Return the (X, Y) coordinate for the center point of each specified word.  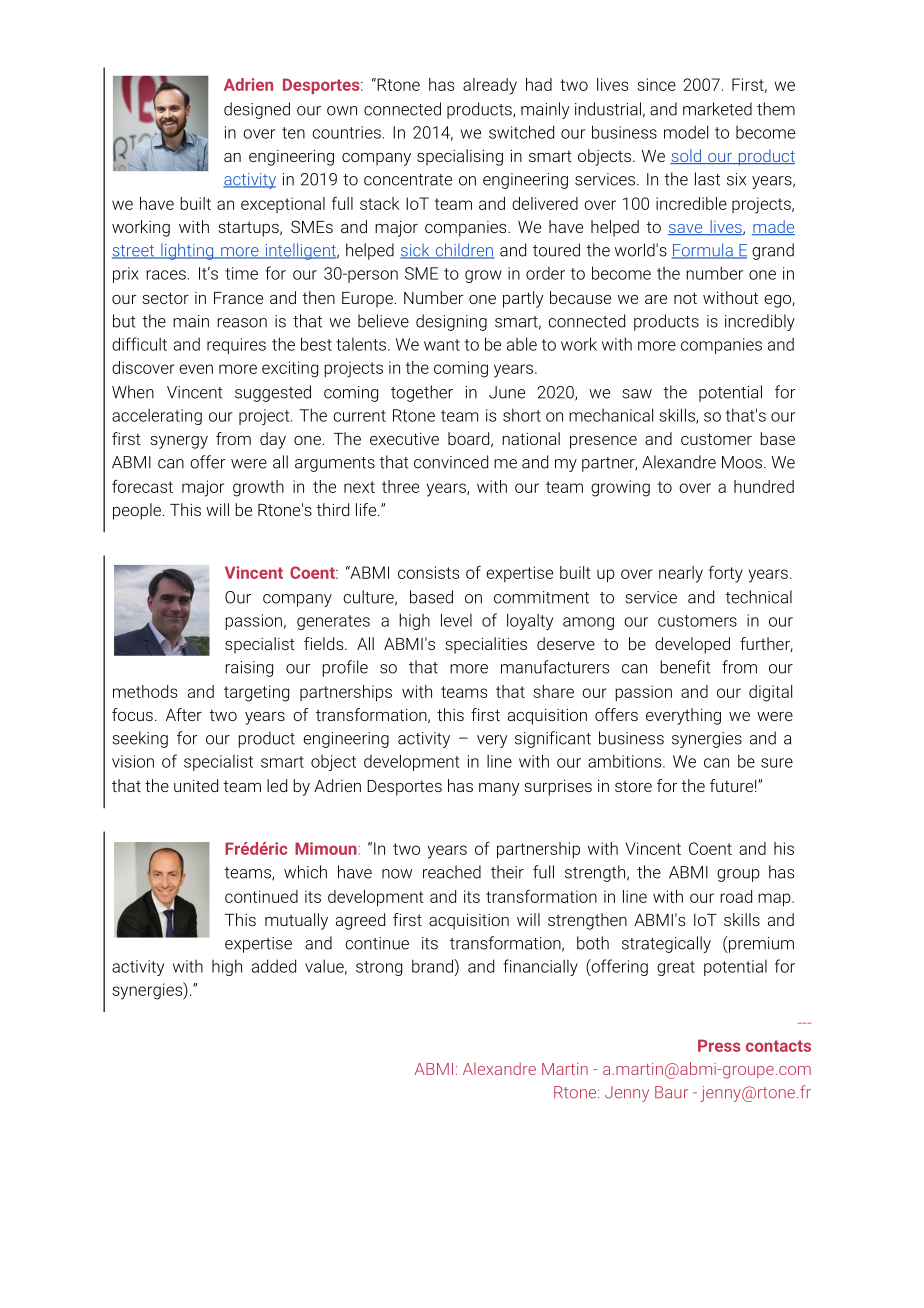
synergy (179, 442)
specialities (486, 645)
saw (637, 394)
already (490, 86)
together (422, 393)
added (274, 966)
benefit (685, 667)
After (184, 714)
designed (257, 110)
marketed (717, 109)
